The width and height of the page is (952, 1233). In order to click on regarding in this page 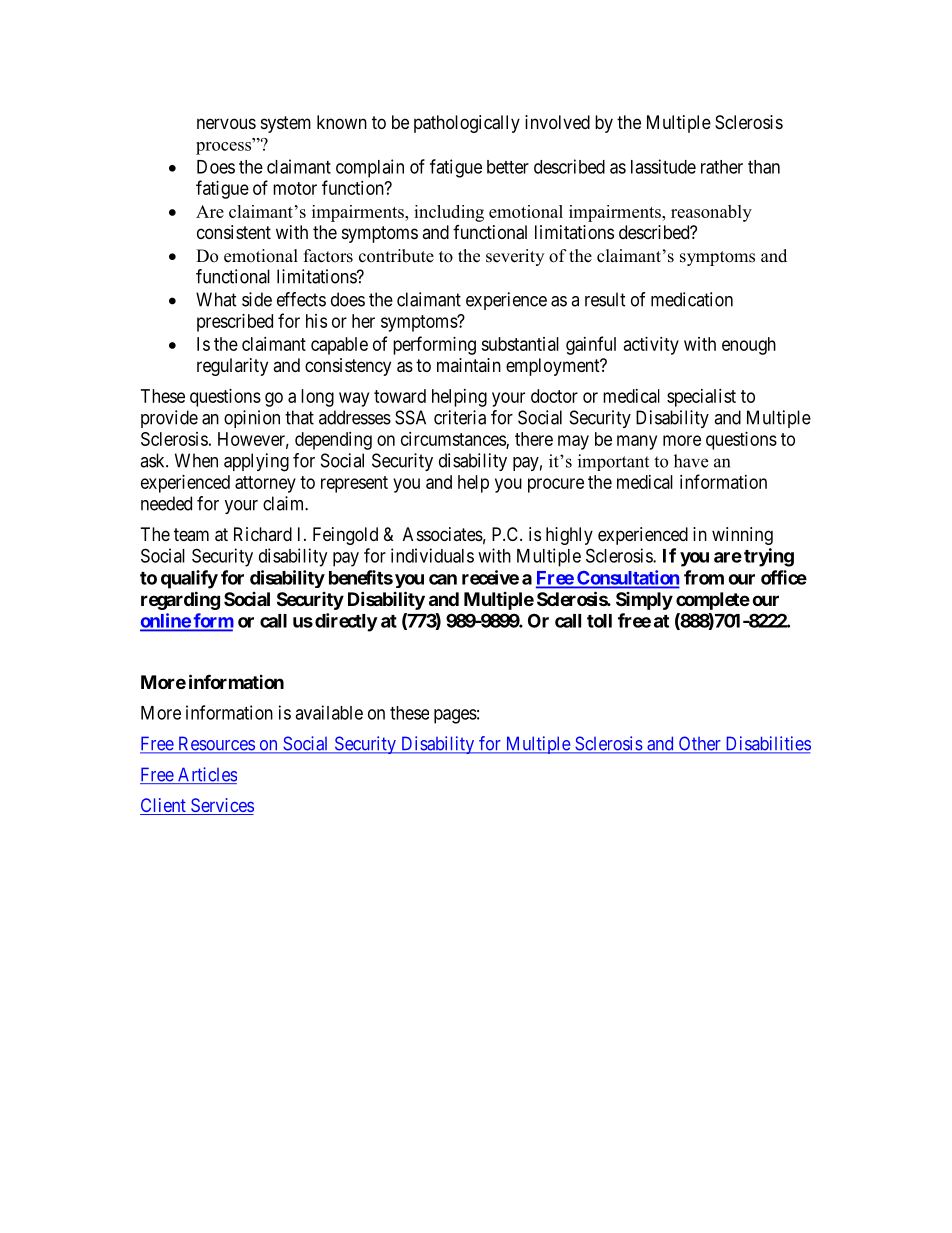, I will do `click(180, 600)`.
